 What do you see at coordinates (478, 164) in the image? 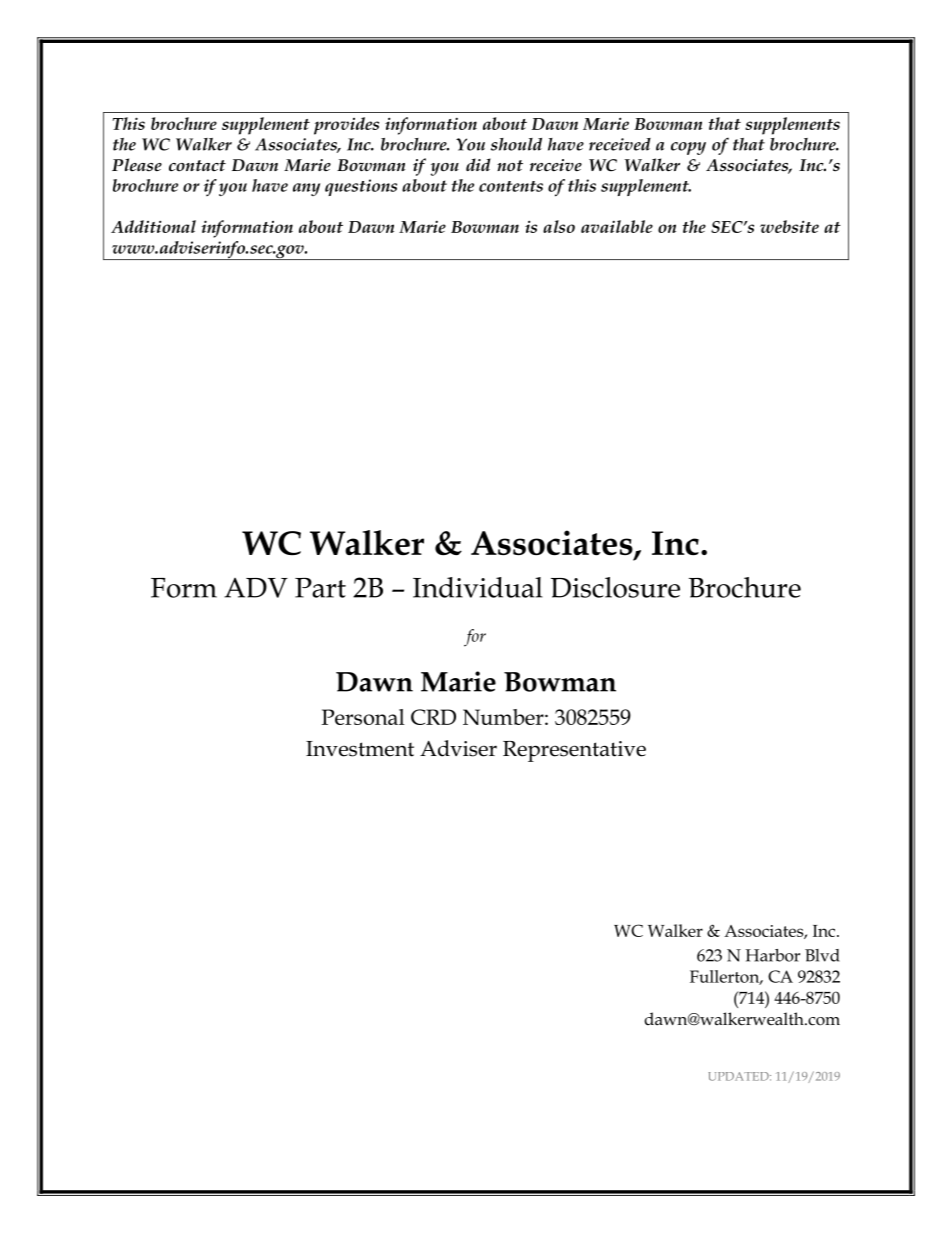
I see `did` at bounding box center [478, 164].
